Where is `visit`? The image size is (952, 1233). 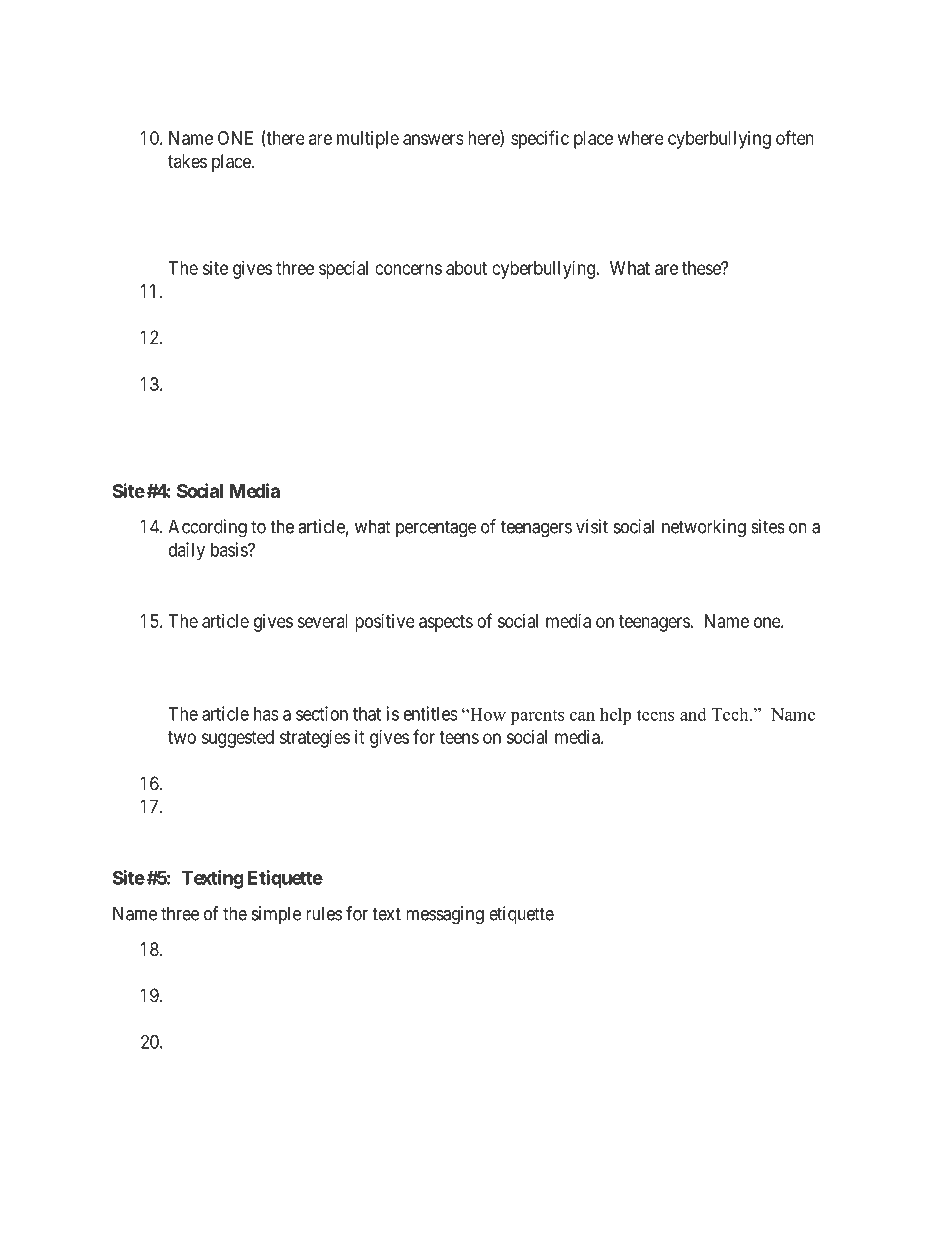
visit is located at coordinates (592, 526).
